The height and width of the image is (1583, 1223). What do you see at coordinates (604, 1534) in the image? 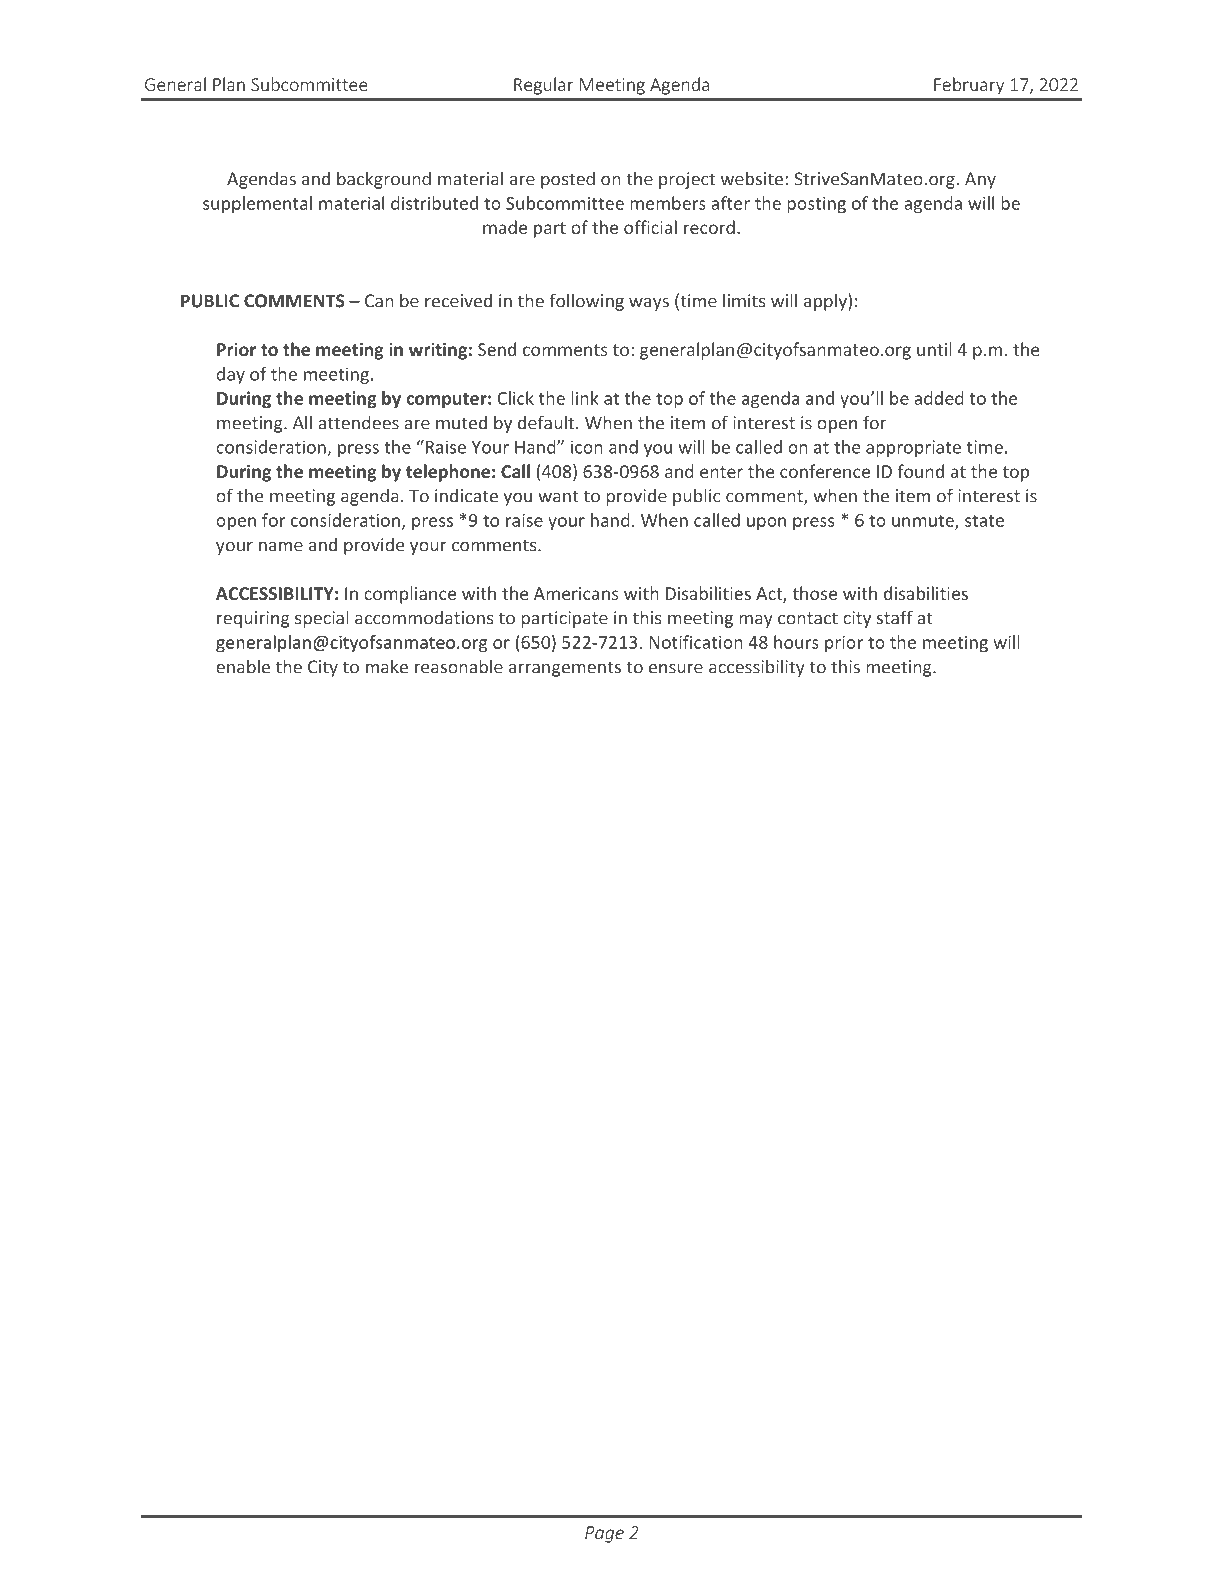
I see `Page` at bounding box center [604, 1534].
